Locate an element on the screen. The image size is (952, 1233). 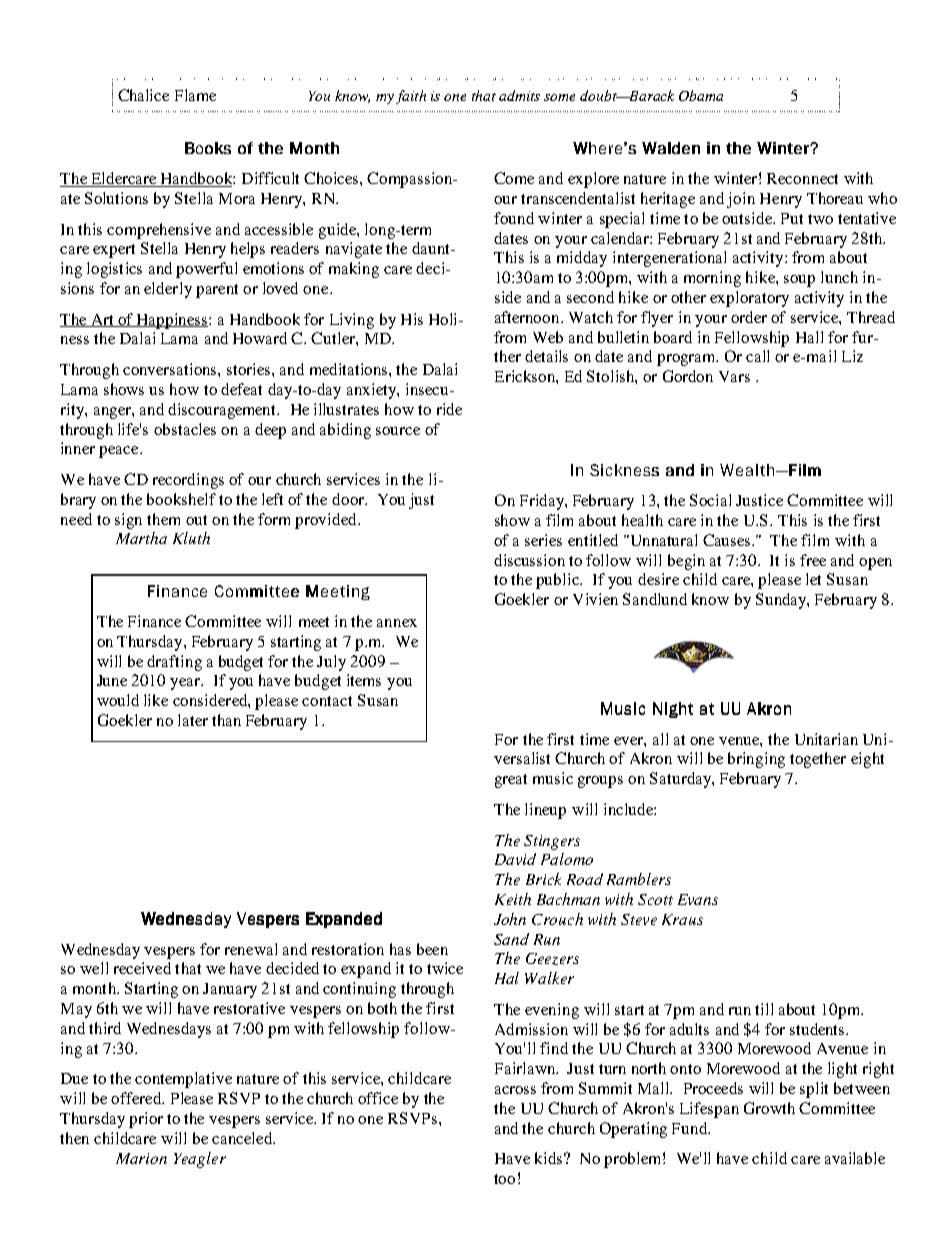
Flame is located at coordinates (195, 95).
